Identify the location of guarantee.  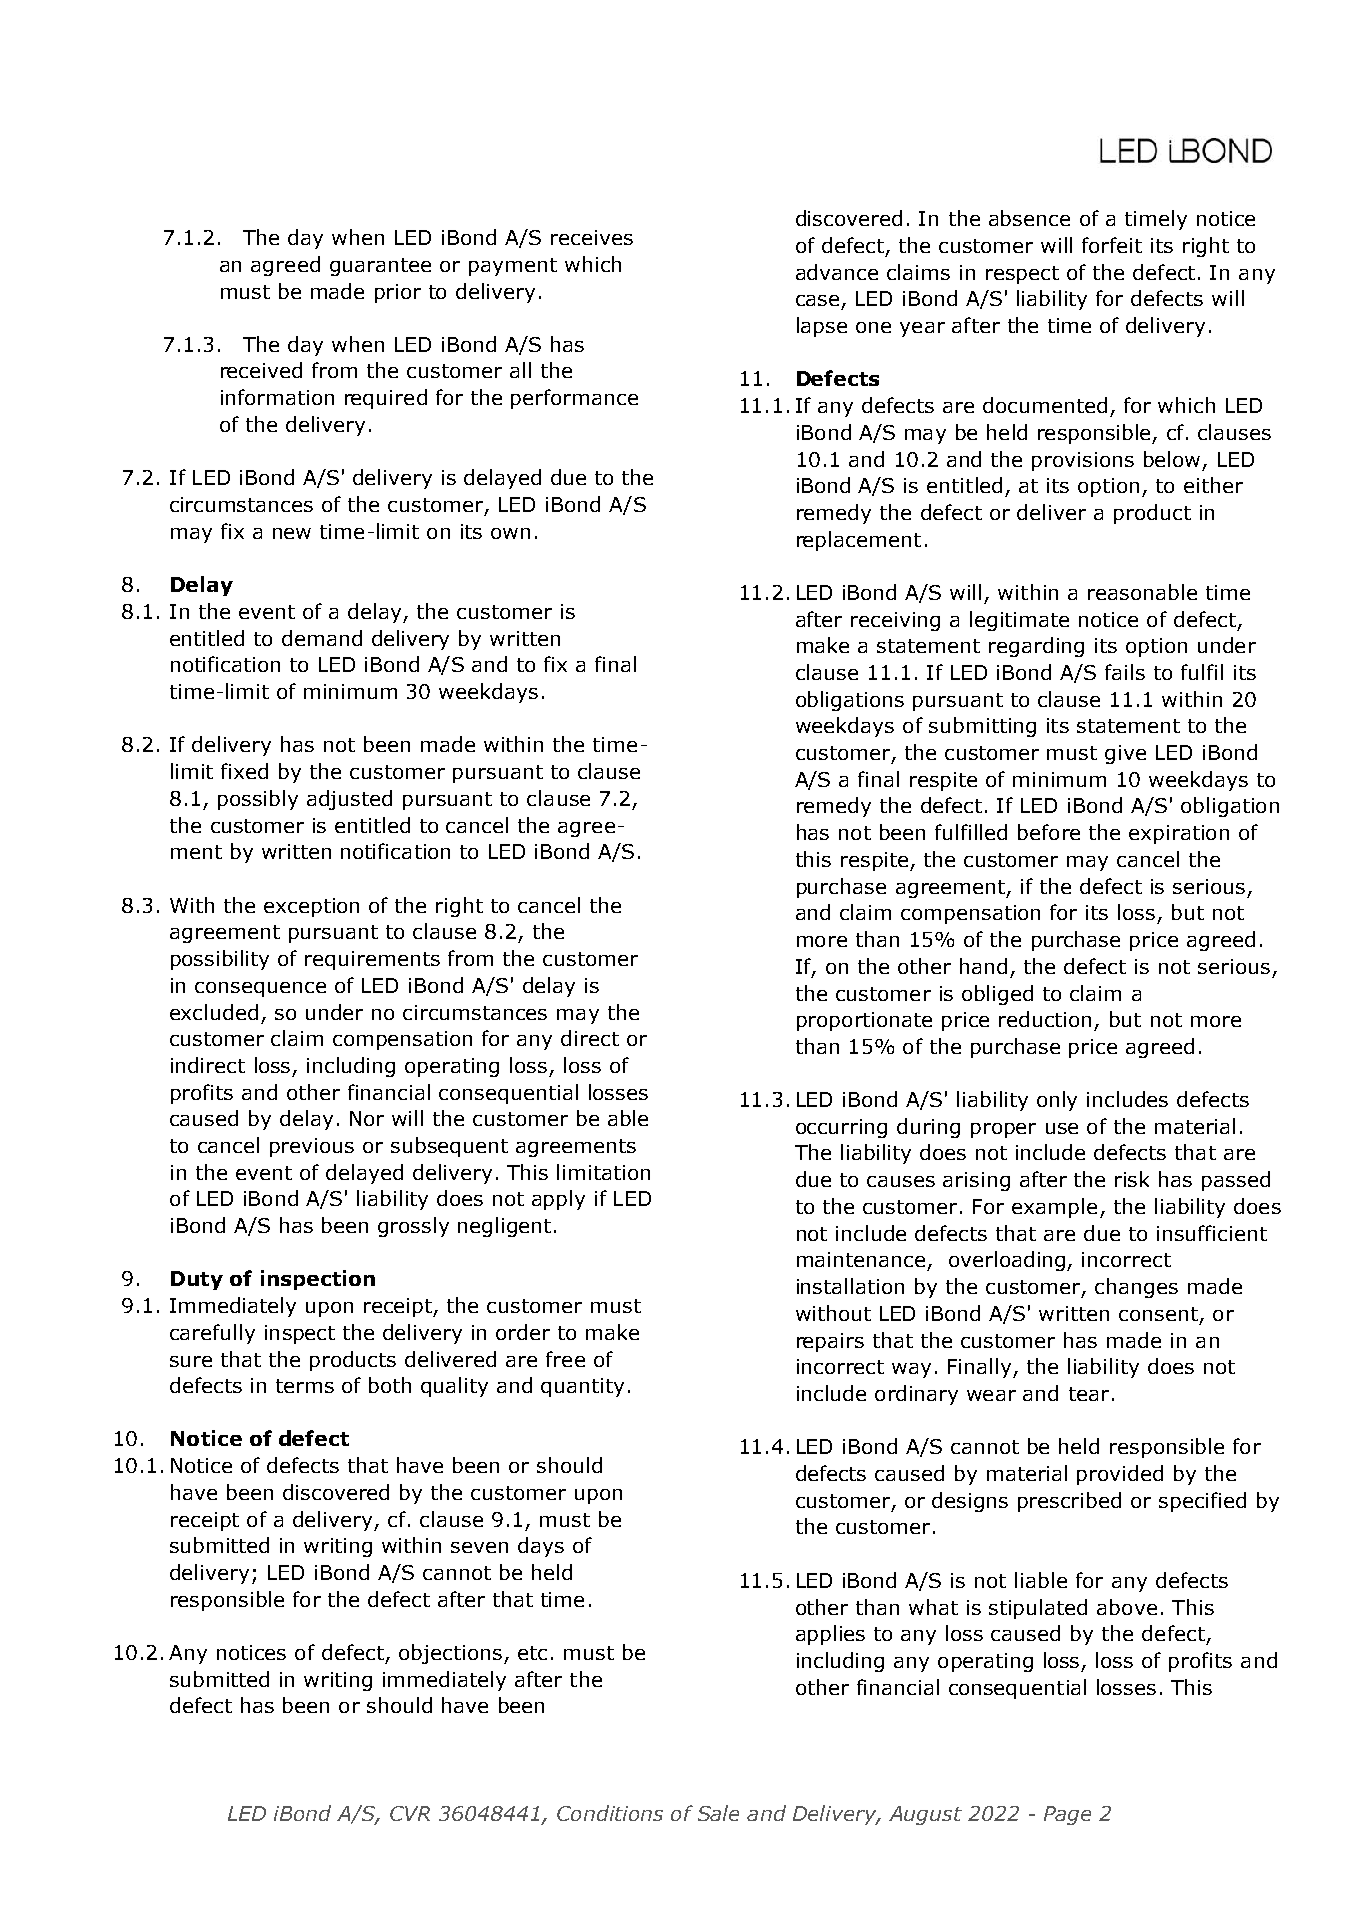
(380, 267).
